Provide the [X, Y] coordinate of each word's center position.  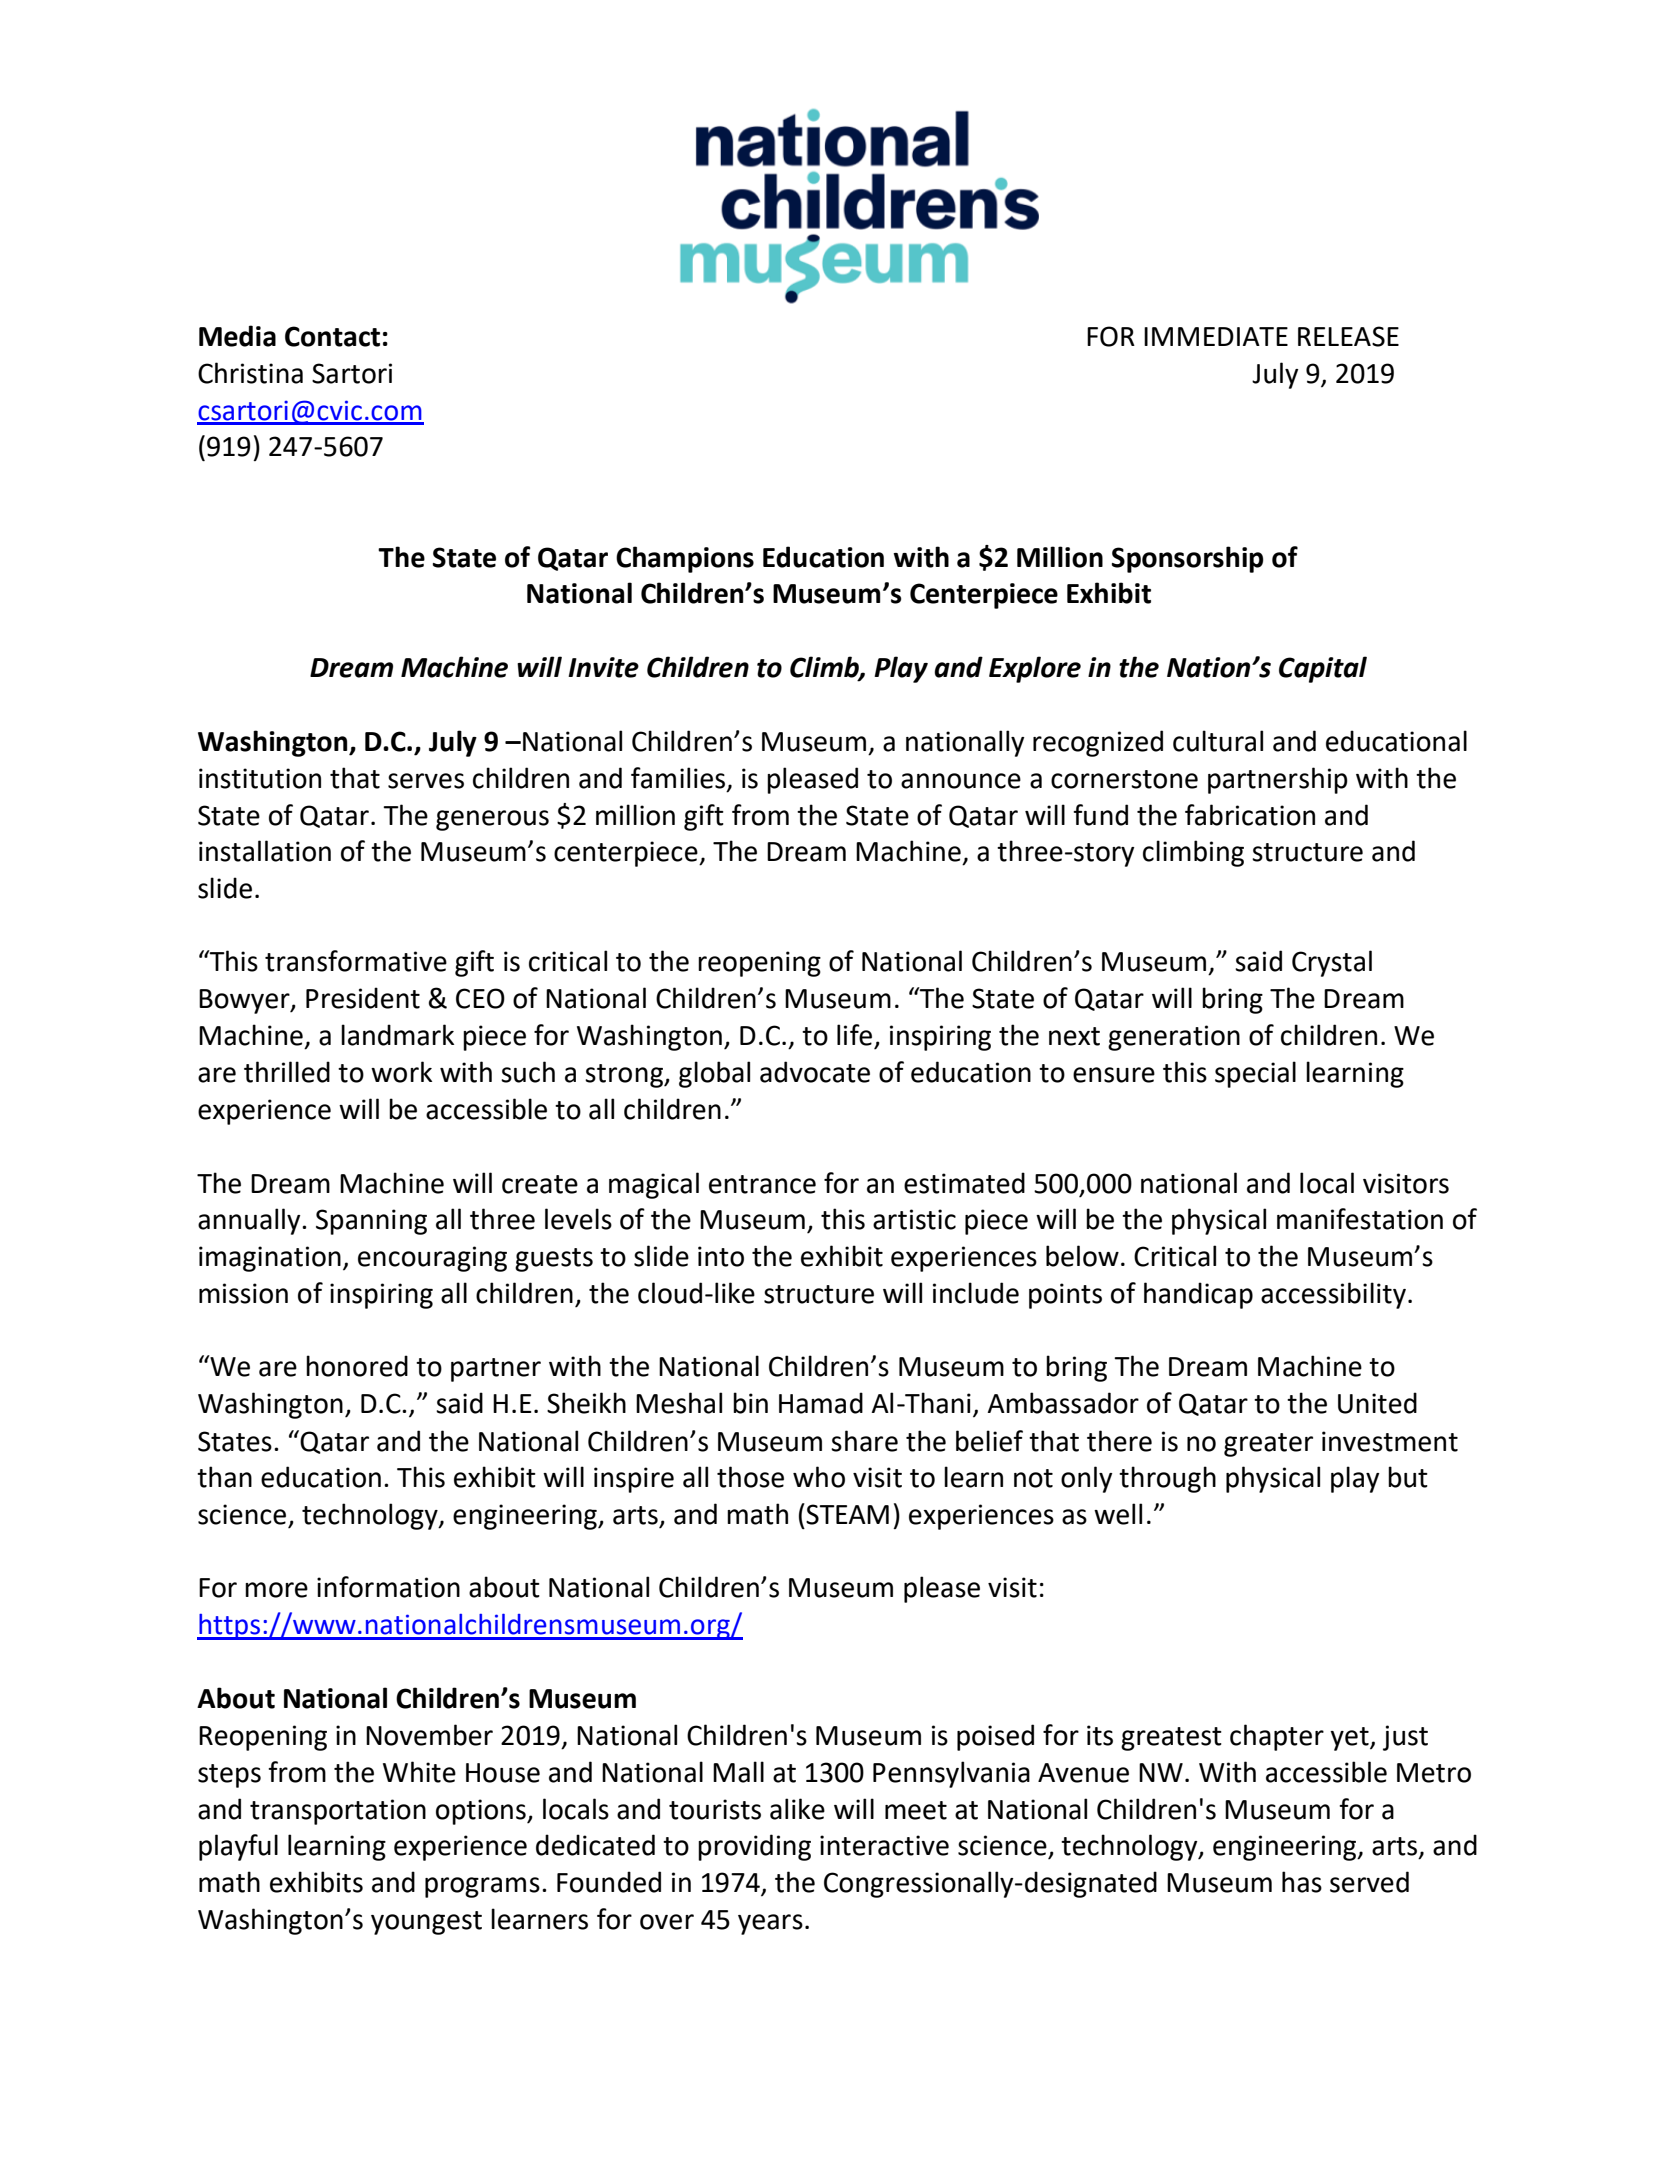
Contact [332, 336]
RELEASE [1348, 336]
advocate [815, 1072]
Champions [685, 559]
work [401, 1072]
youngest [426, 1923]
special [1255, 1074]
